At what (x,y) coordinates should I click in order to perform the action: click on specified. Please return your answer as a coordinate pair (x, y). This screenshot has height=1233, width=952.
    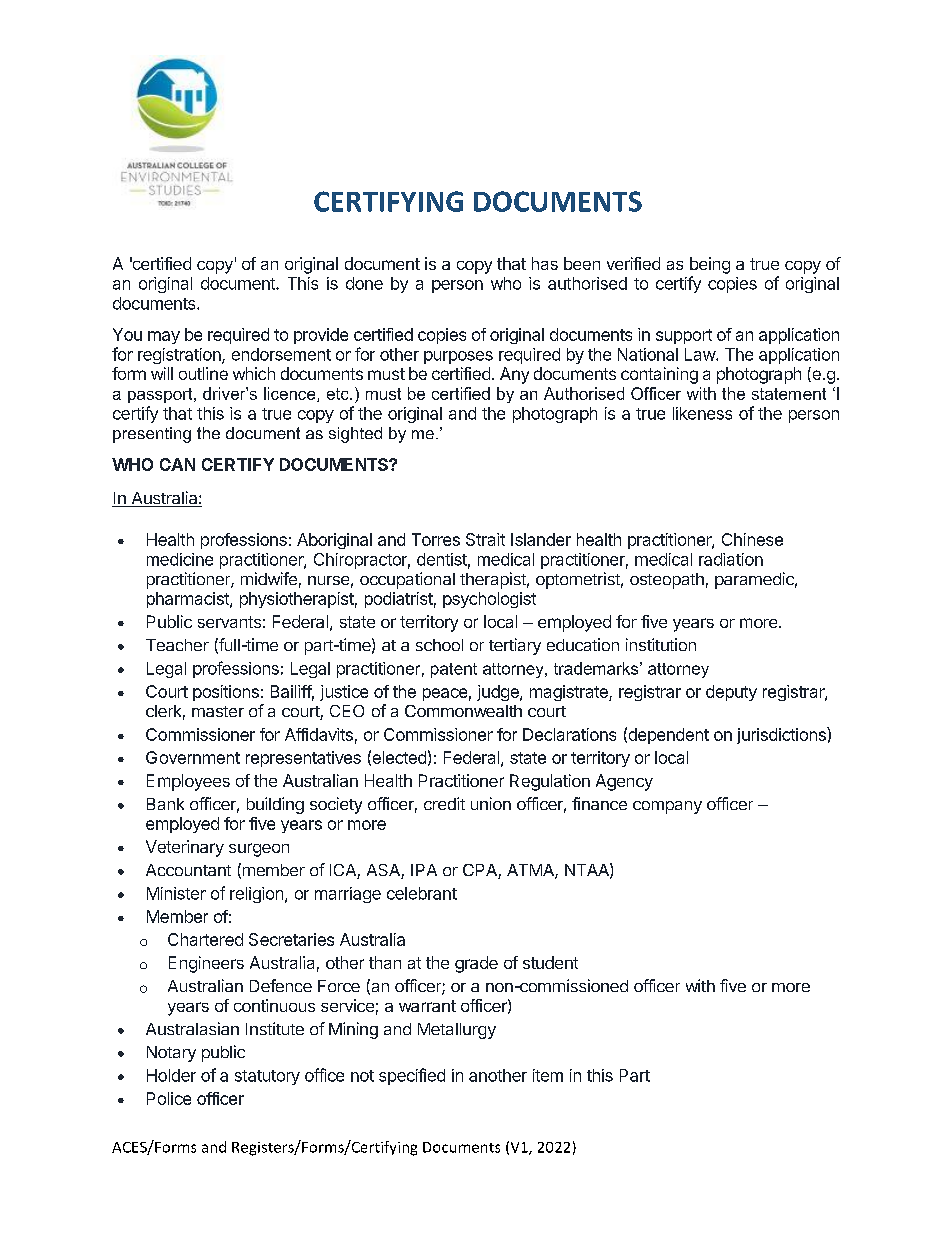
    Looking at the image, I should click on (412, 1076).
